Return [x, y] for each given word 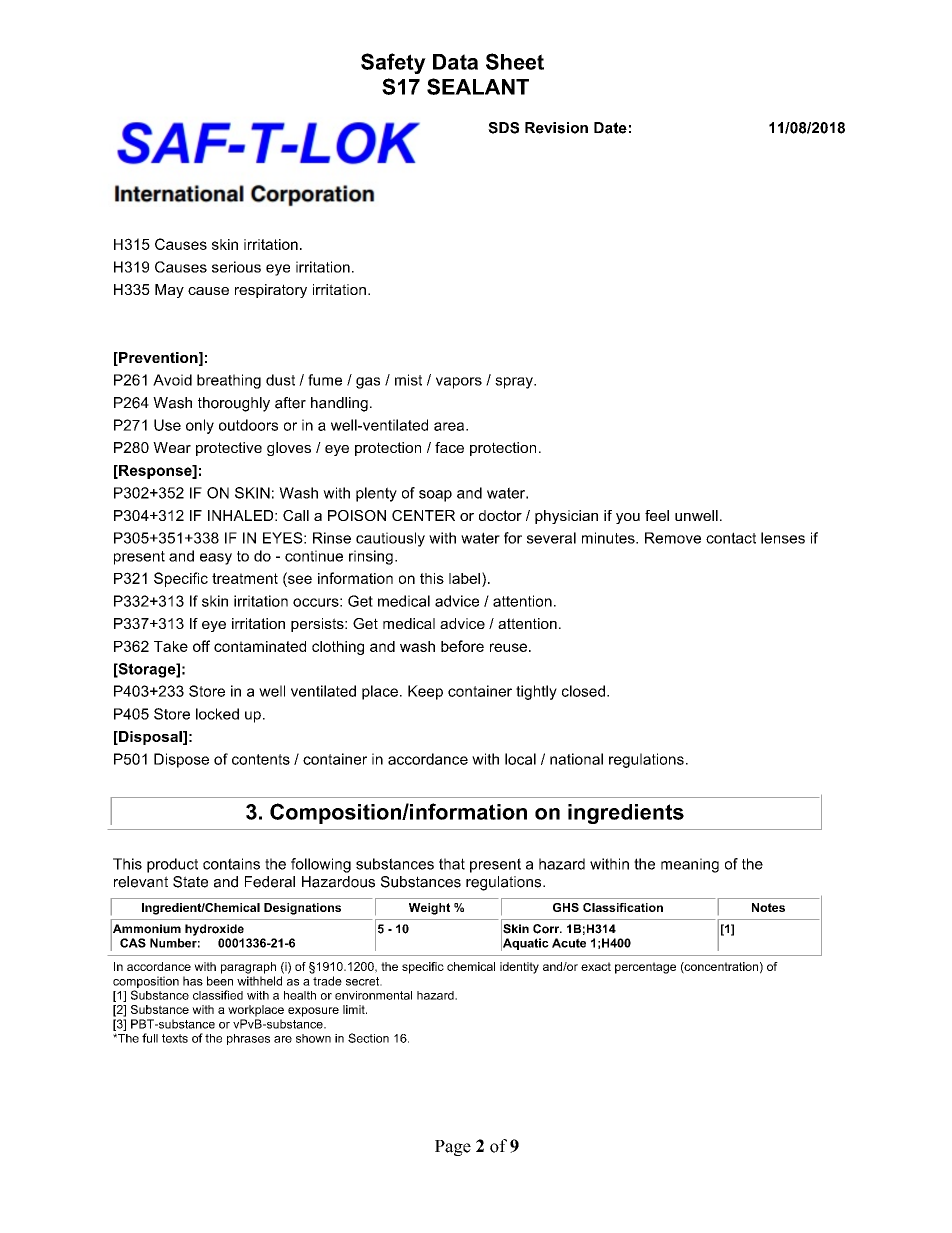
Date [610, 128]
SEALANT [478, 86]
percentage [645, 968]
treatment [245, 578]
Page [453, 1148]
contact [731, 538]
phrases [248, 1039]
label [466, 578]
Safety [393, 63]
